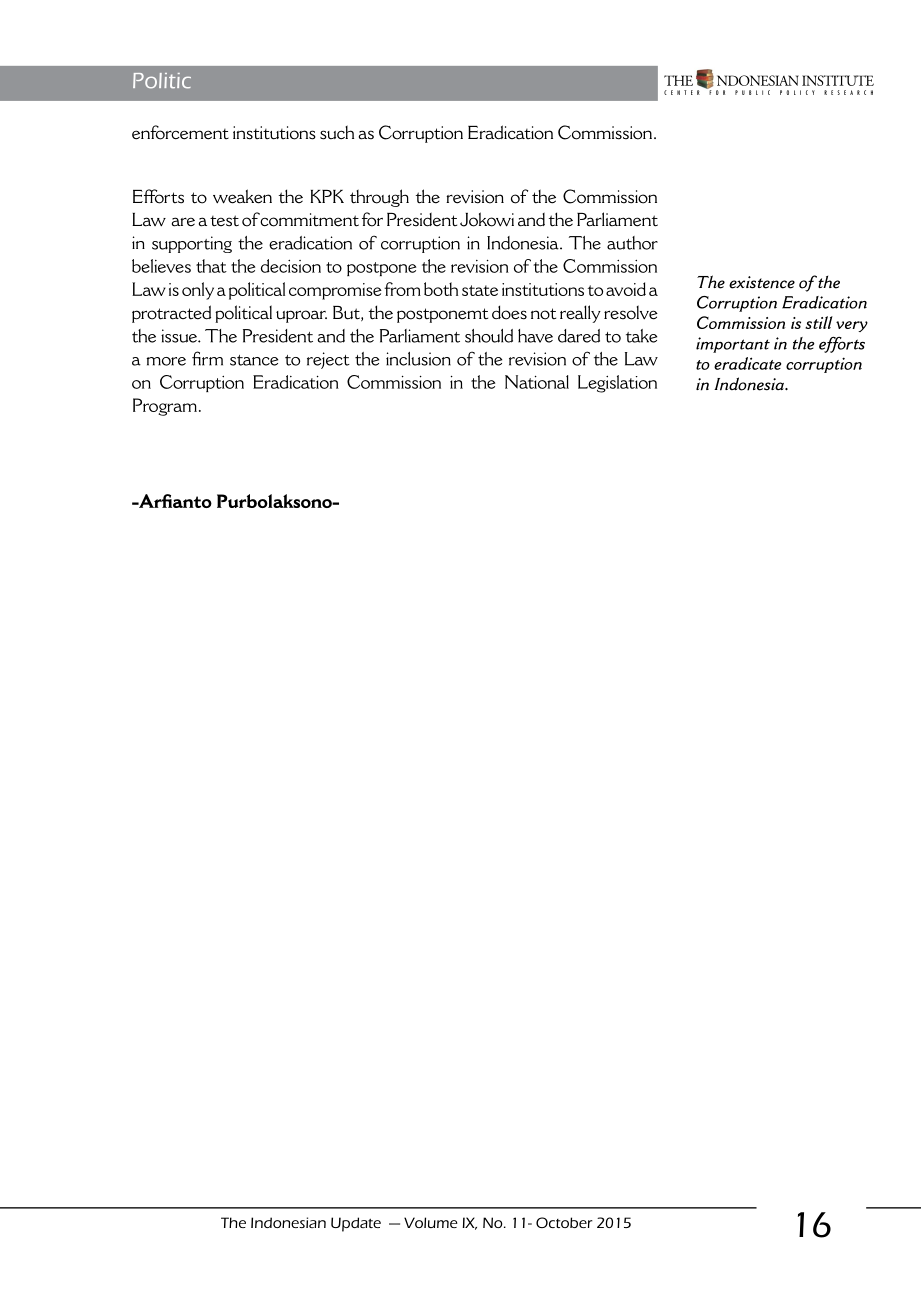  What do you see at coordinates (418, 359) in the screenshot?
I see `inclusion` at bounding box center [418, 359].
